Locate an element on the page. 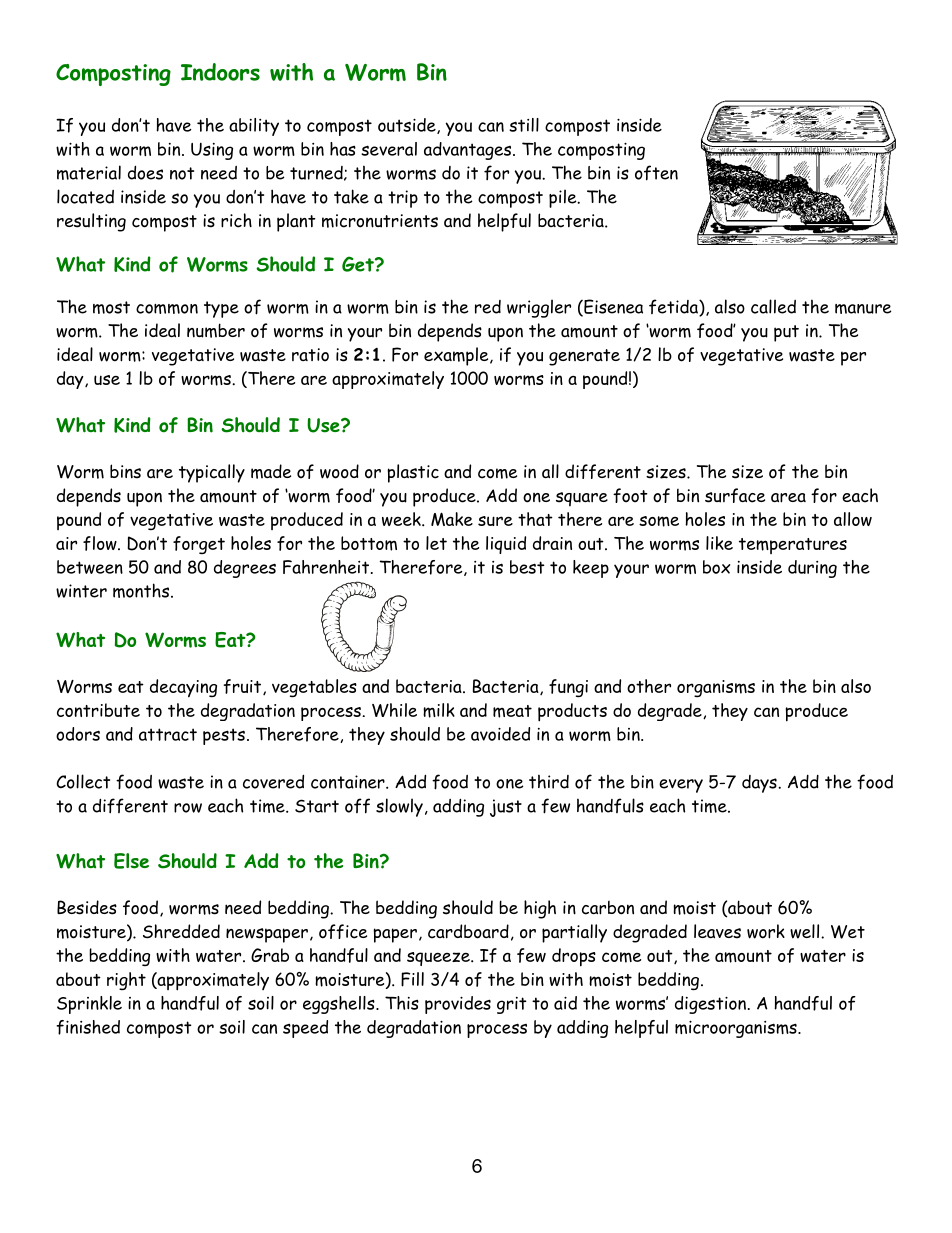 Image resolution: width=952 pixels, height=1233 pixels. right is located at coordinates (126, 981).
